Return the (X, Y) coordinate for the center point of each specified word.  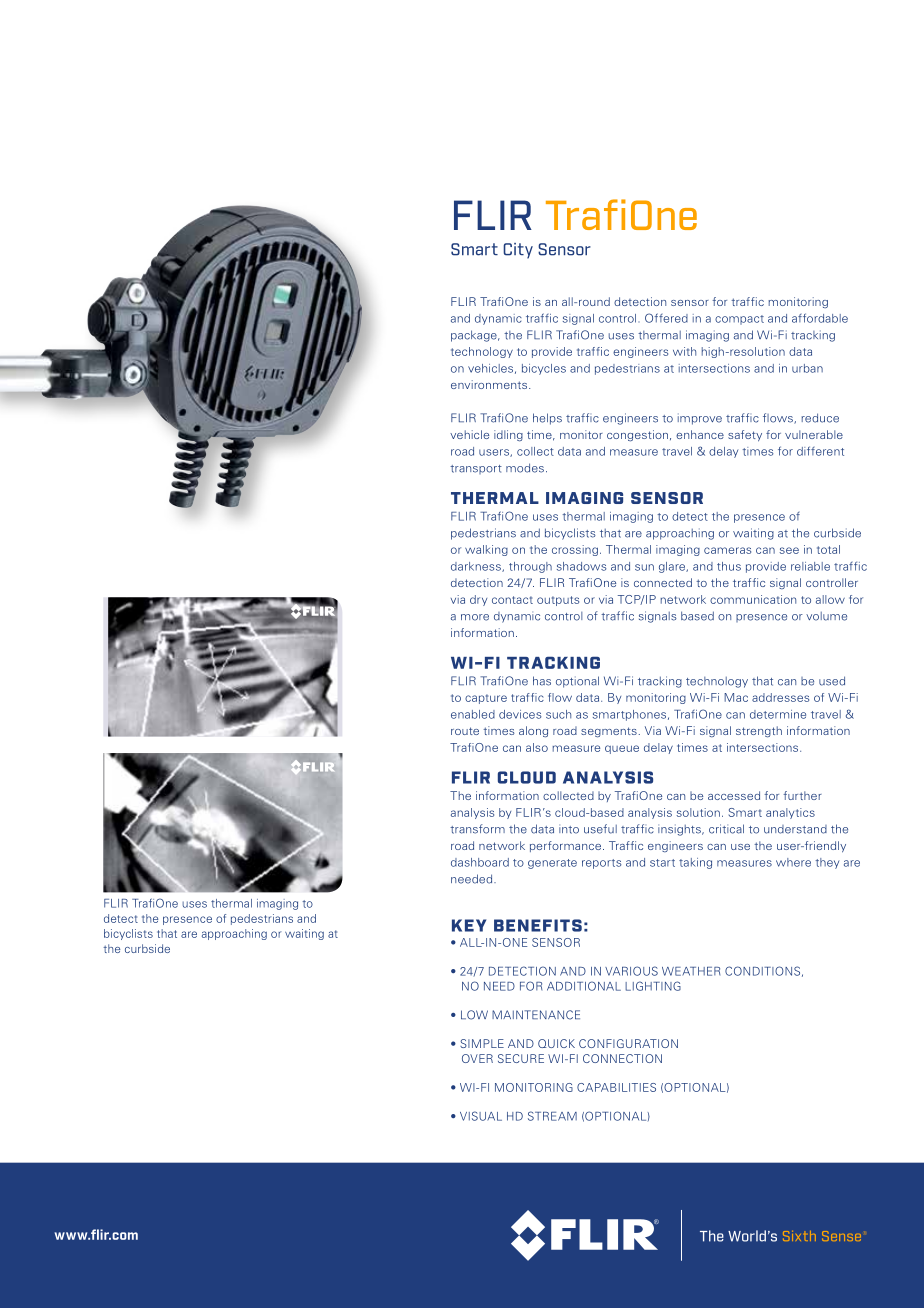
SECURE (521, 1058)
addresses (780, 697)
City (518, 251)
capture (486, 699)
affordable (820, 318)
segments (609, 732)
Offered (666, 318)
